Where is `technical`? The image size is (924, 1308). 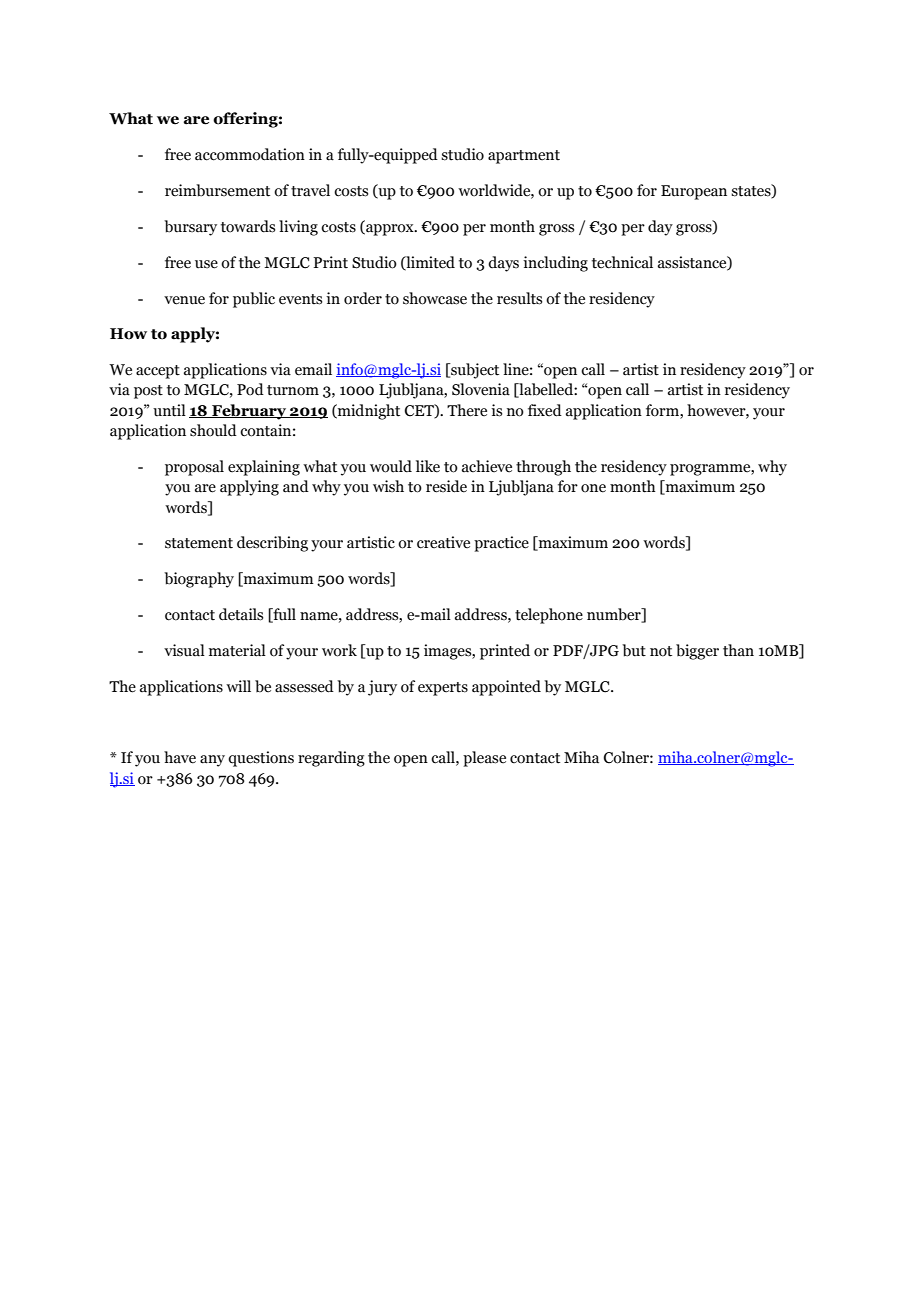
technical is located at coordinates (622, 262).
